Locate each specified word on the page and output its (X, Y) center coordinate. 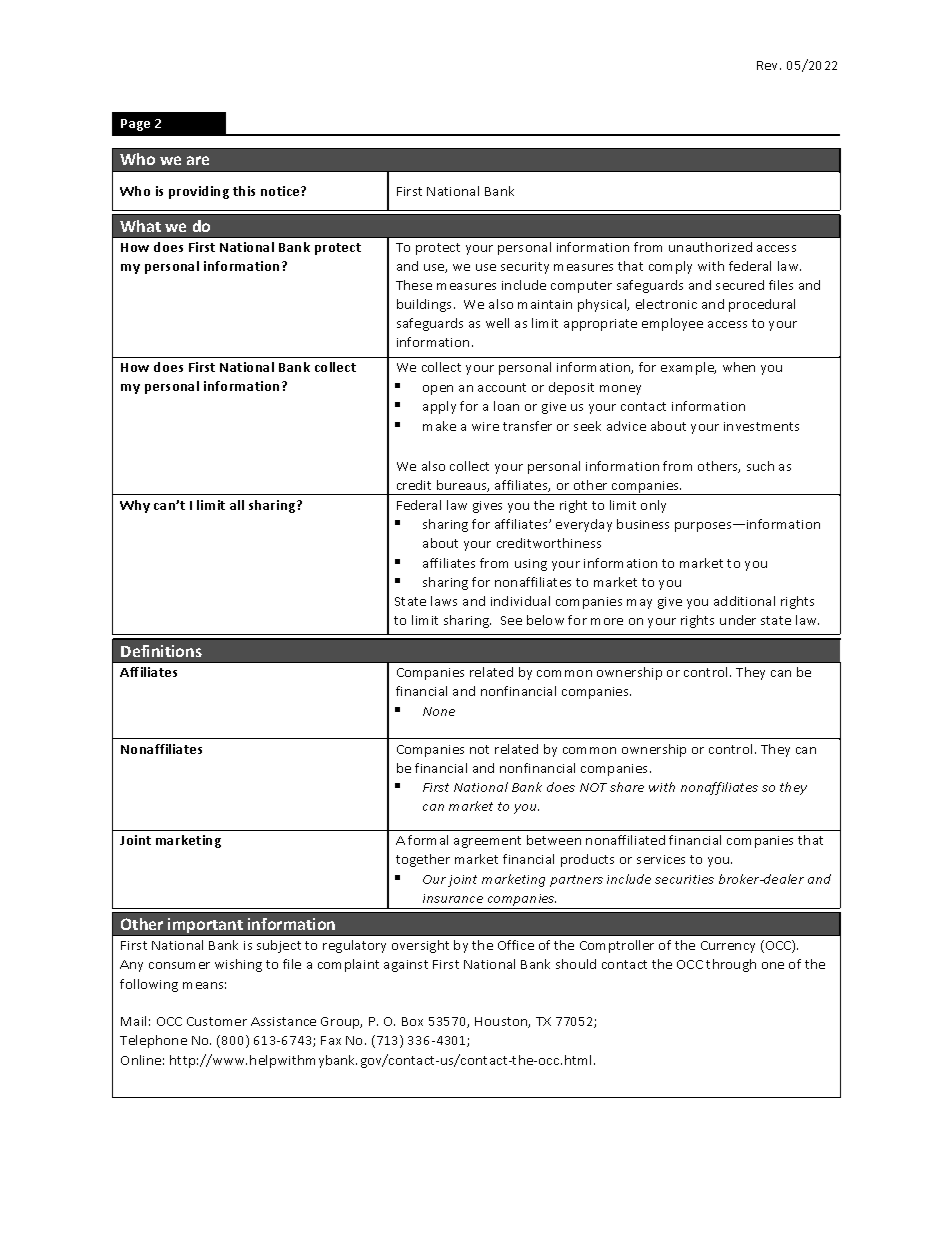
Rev (769, 65)
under (738, 620)
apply (439, 407)
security (525, 268)
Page (135, 125)
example (688, 368)
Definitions (161, 651)
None (439, 711)
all (237, 505)
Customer (217, 1021)
